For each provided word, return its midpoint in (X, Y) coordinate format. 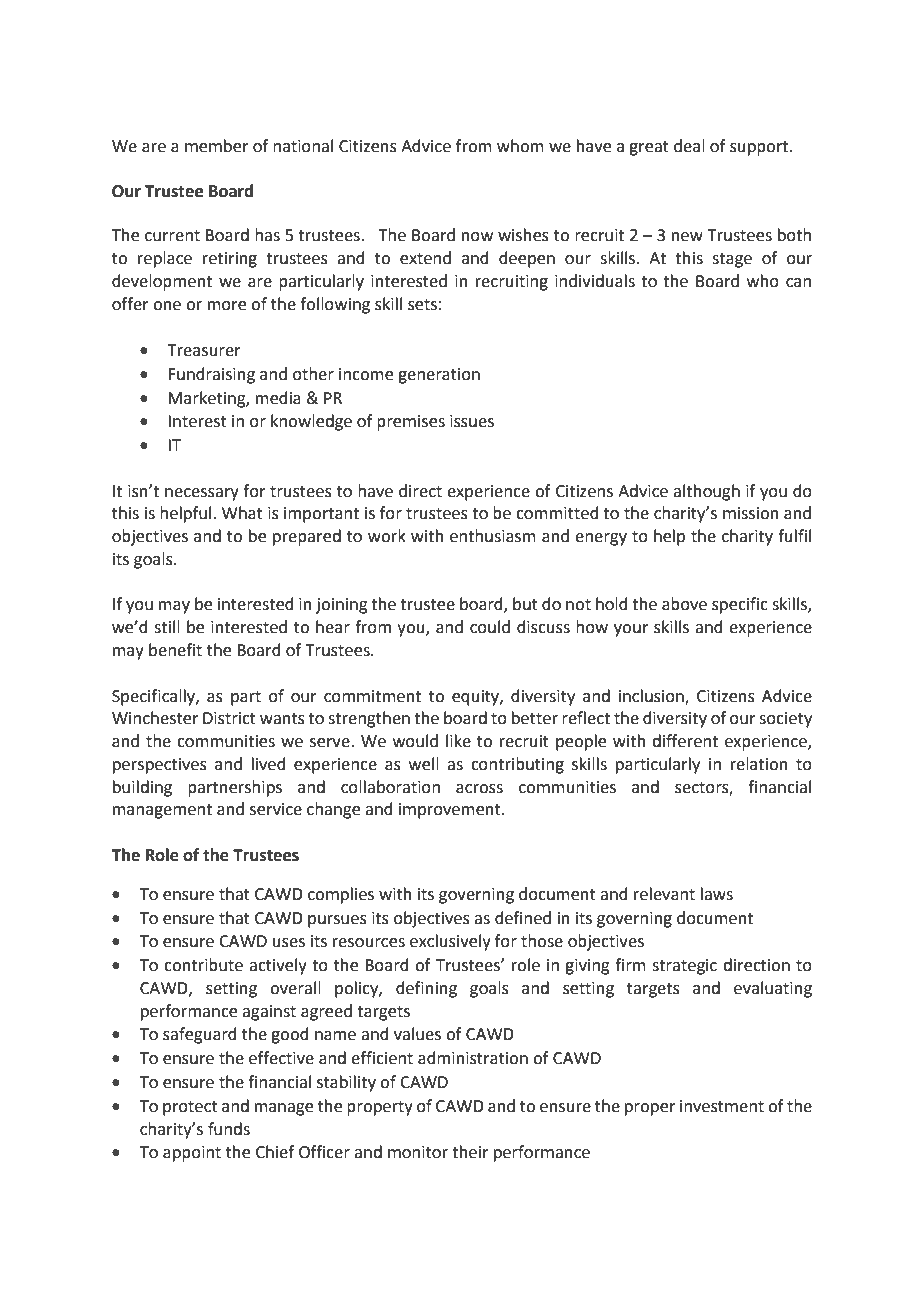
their (470, 1152)
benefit (175, 650)
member (217, 146)
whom (520, 146)
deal (689, 146)
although (706, 492)
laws (717, 894)
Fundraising (211, 375)
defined (523, 918)
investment (722, 1106)
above (684, 604)
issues (472, 421)
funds (229, 1129)
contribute (203, 965)
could (490, 627)
